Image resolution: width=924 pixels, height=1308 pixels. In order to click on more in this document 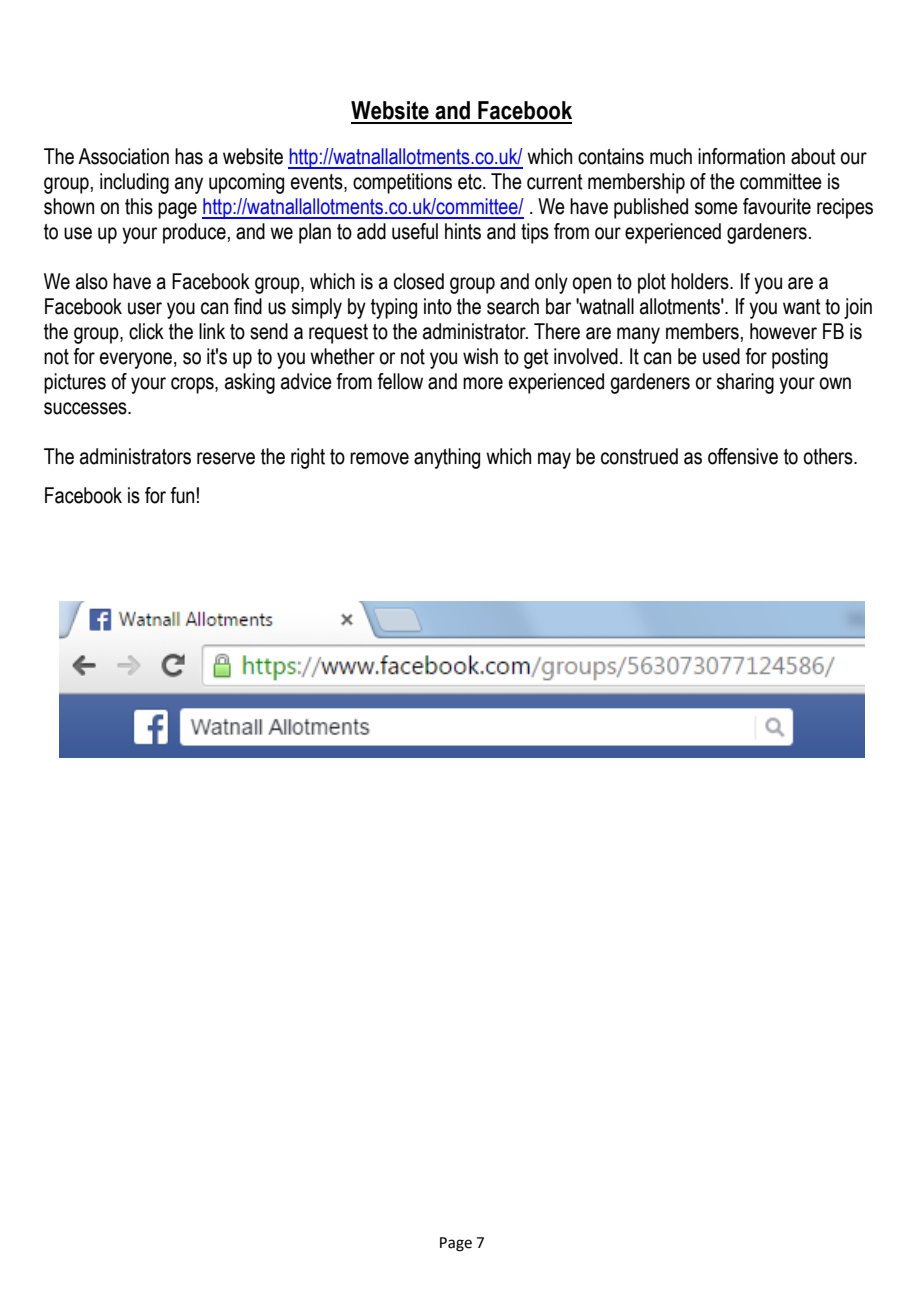, I will do `click(483, 383)`.
